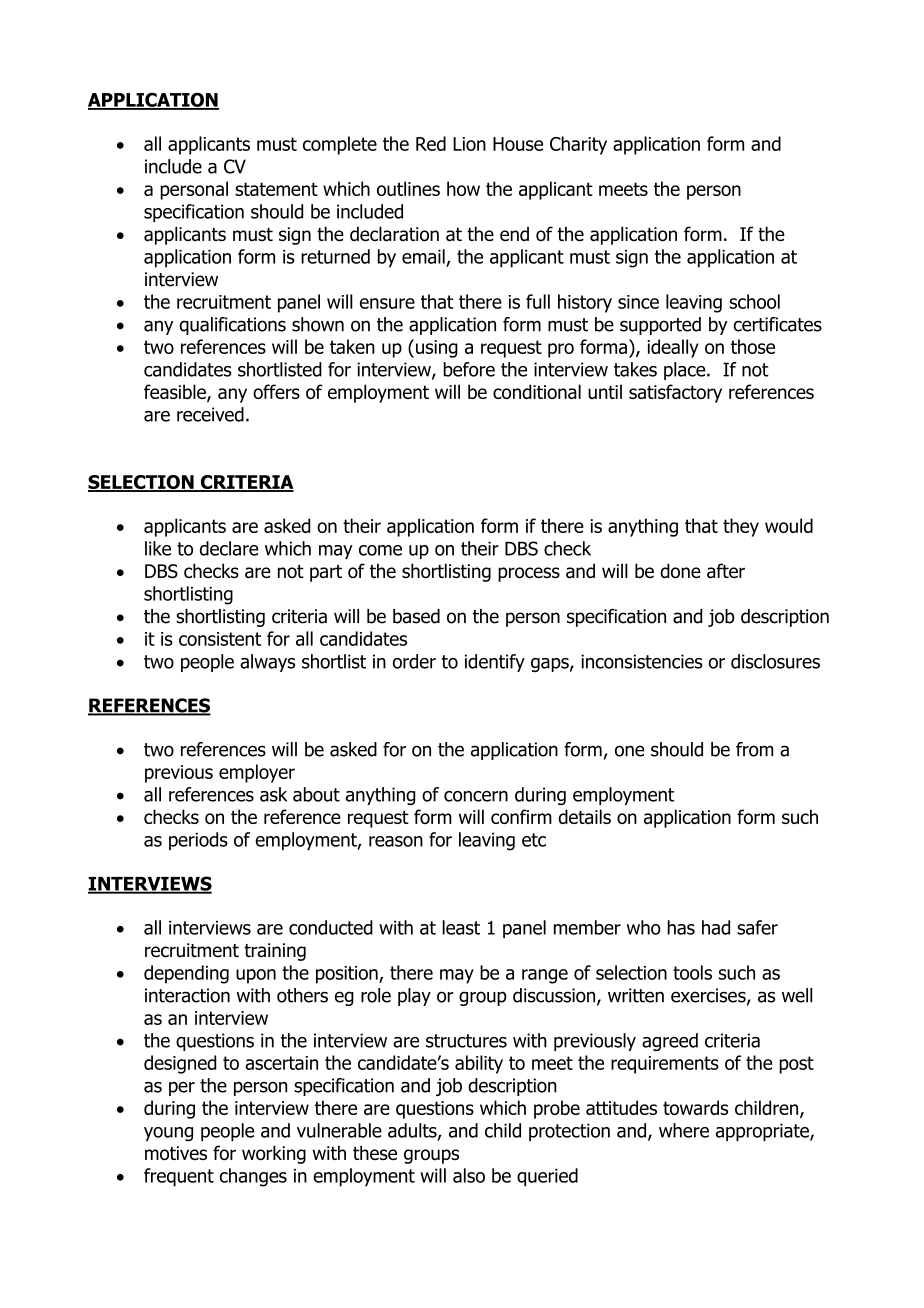 Image resolution: width=924 pixels, height=1308 pixels. What do you see at coordinates (716, 927) in the page?
I see `had` at bounding box center [716, 927].
